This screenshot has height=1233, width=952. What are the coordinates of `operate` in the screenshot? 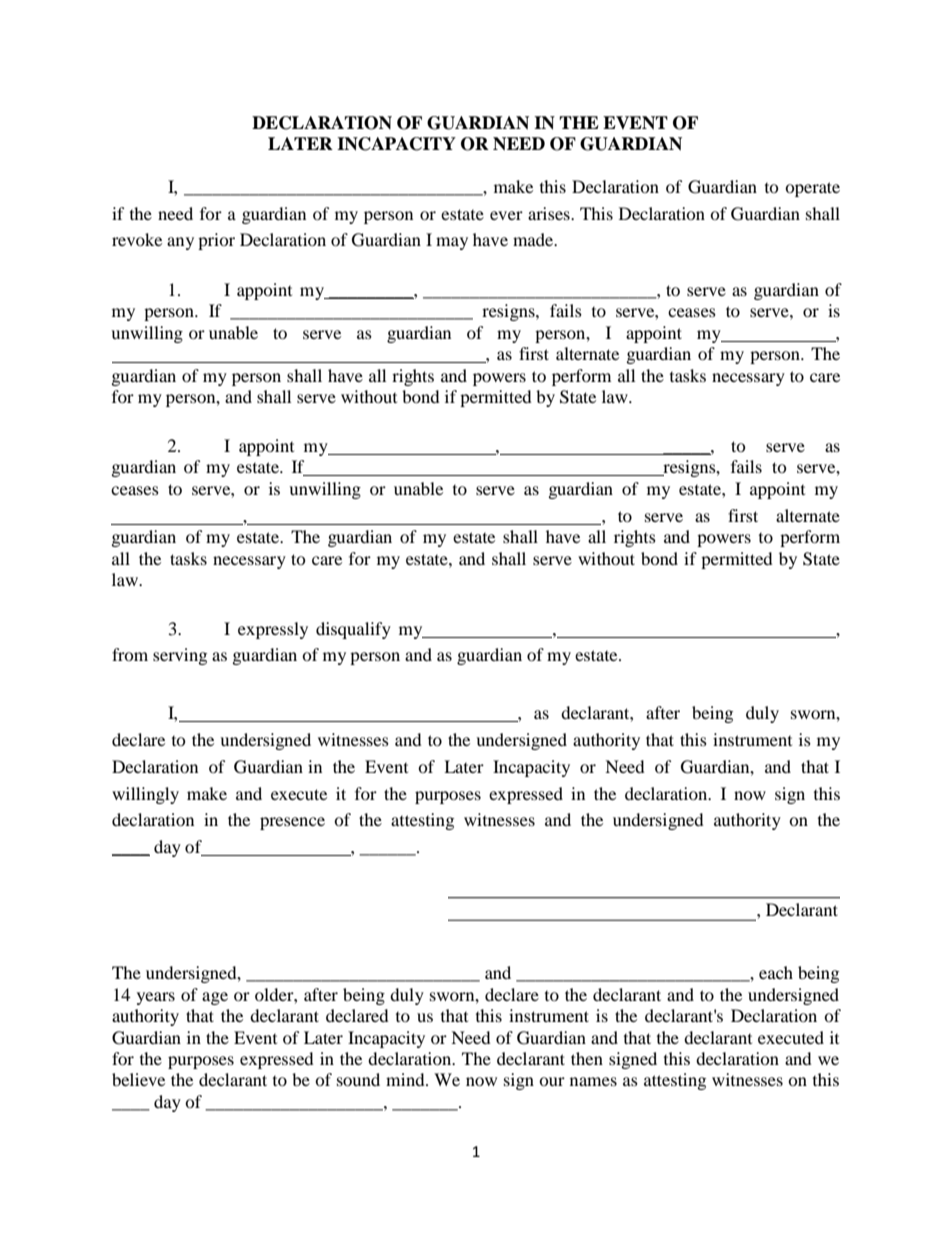 It's located at (812, 189).
